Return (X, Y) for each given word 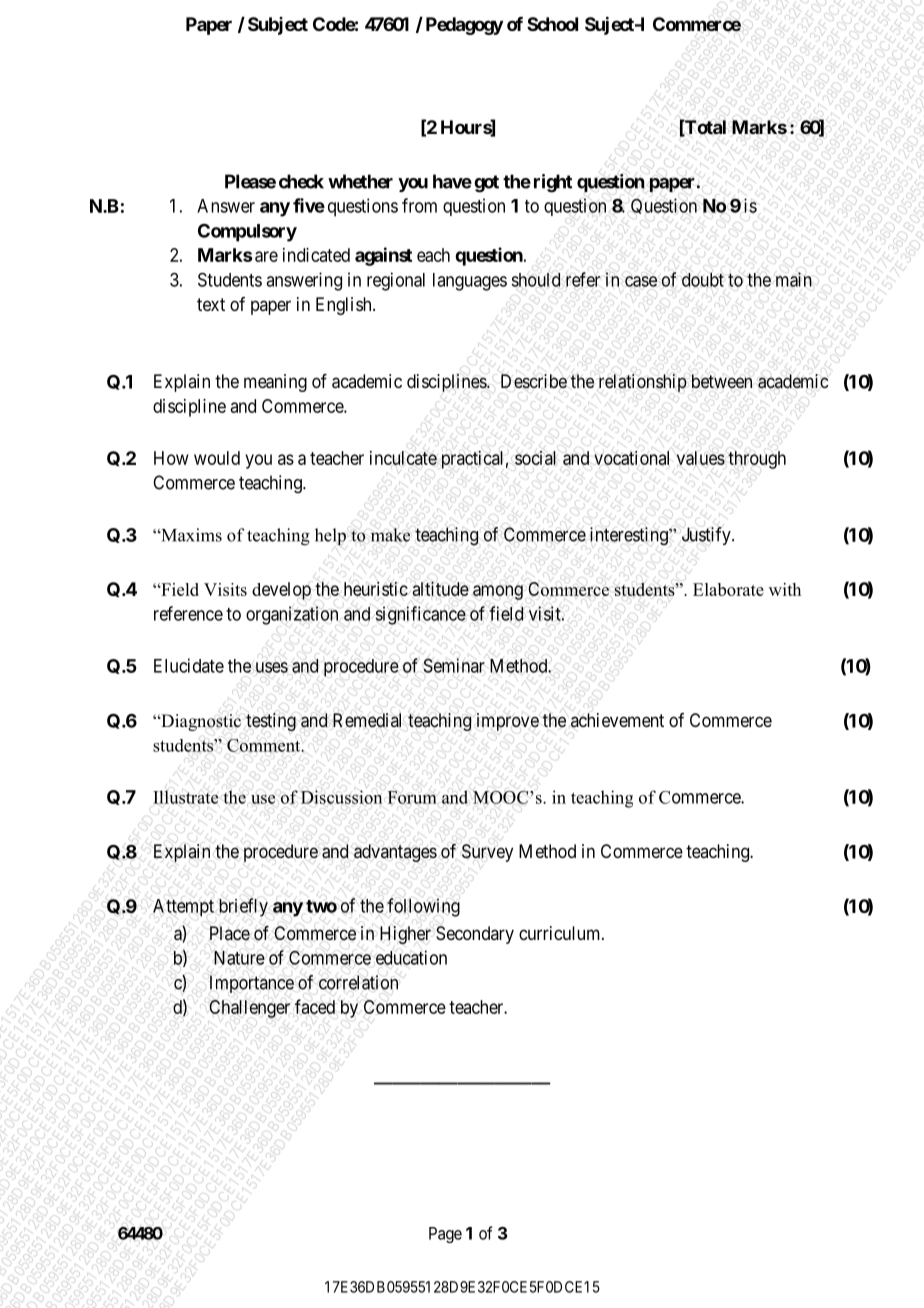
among (498, 592)
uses (272, 667)
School (552, 24)
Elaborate (728, 589)
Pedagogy (464, 26)
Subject (278, 26)
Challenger (249, 1009)
